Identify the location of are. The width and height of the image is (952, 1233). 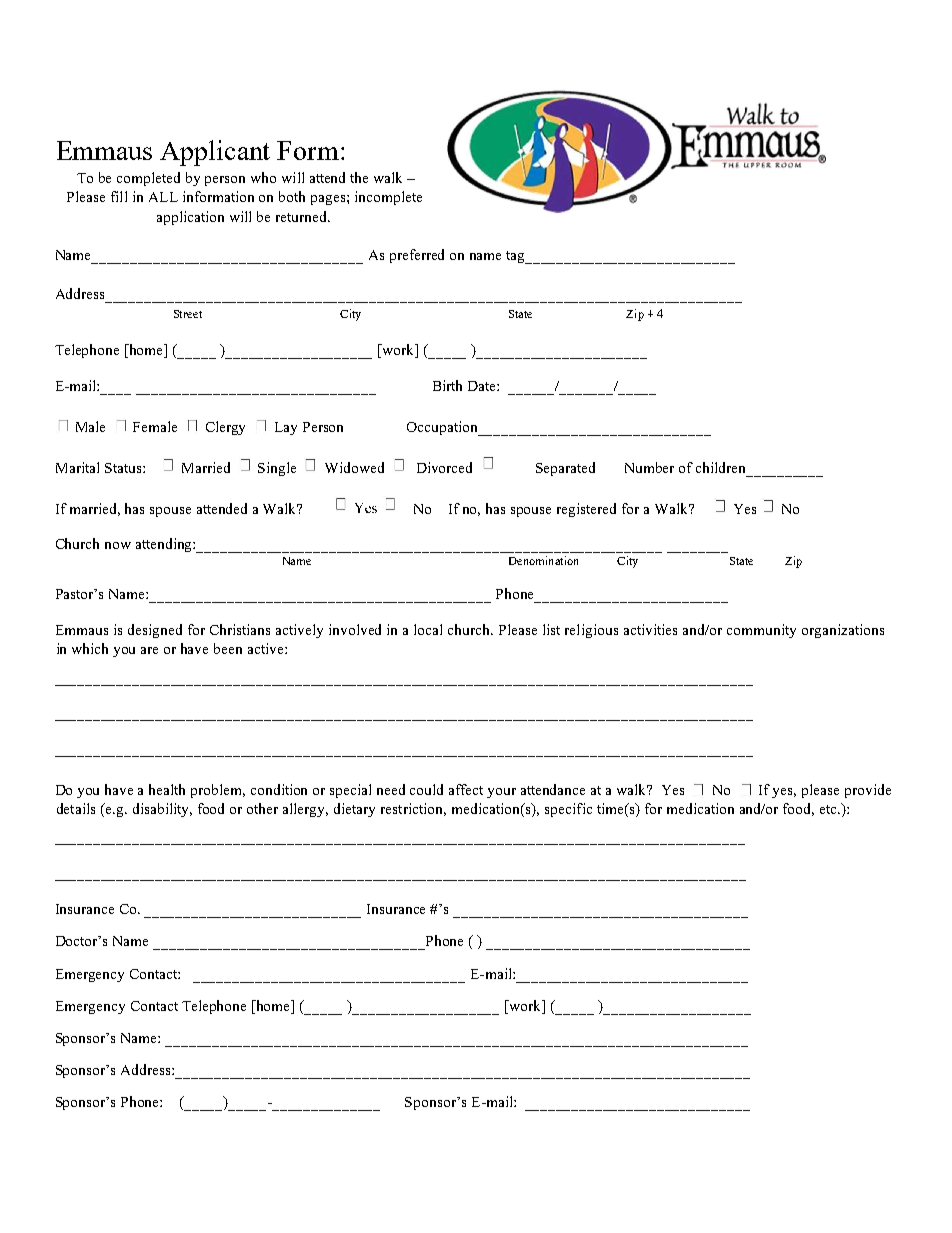
(149, 650).
